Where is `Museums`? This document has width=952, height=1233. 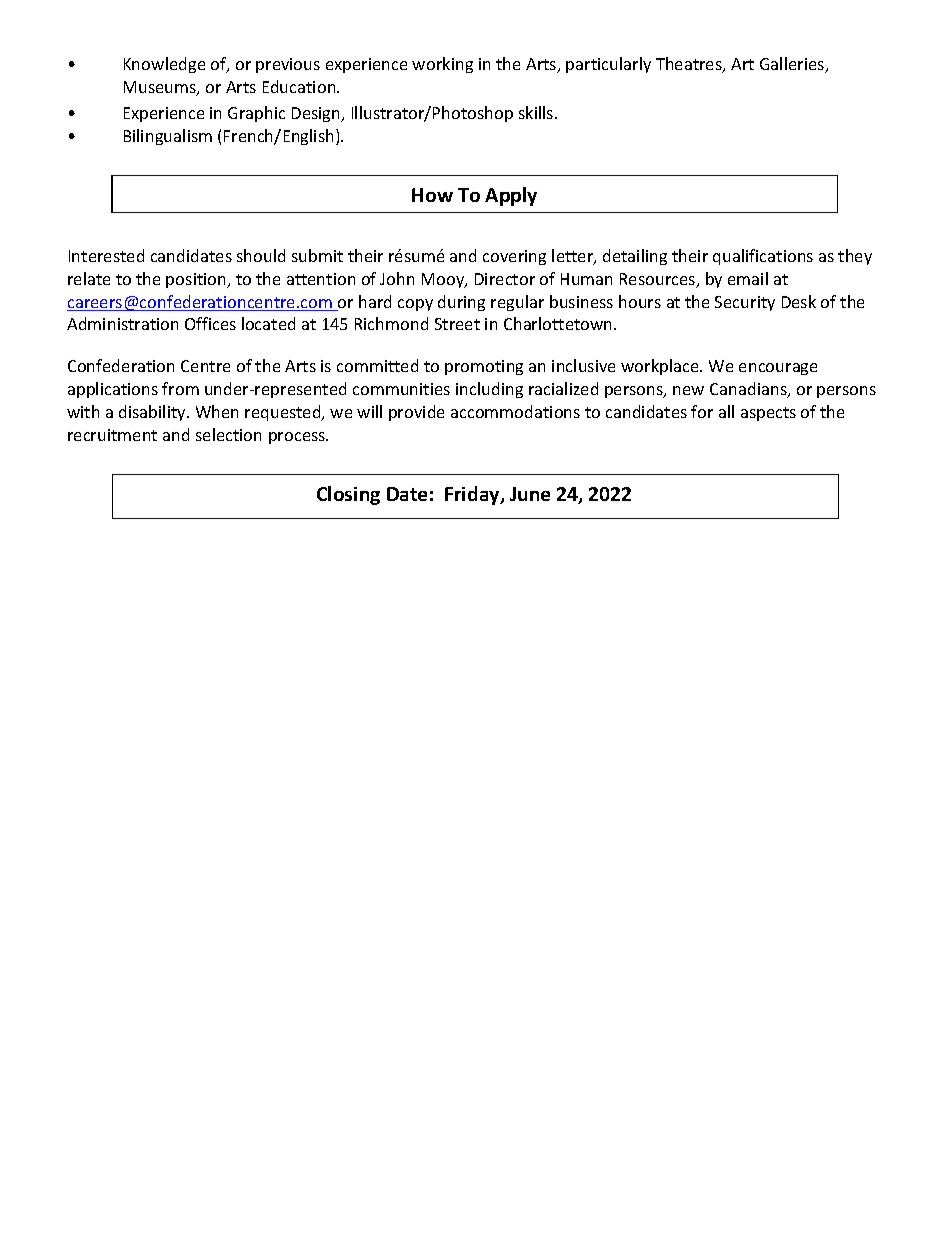 Museums is located at coordinates (161, 88).
